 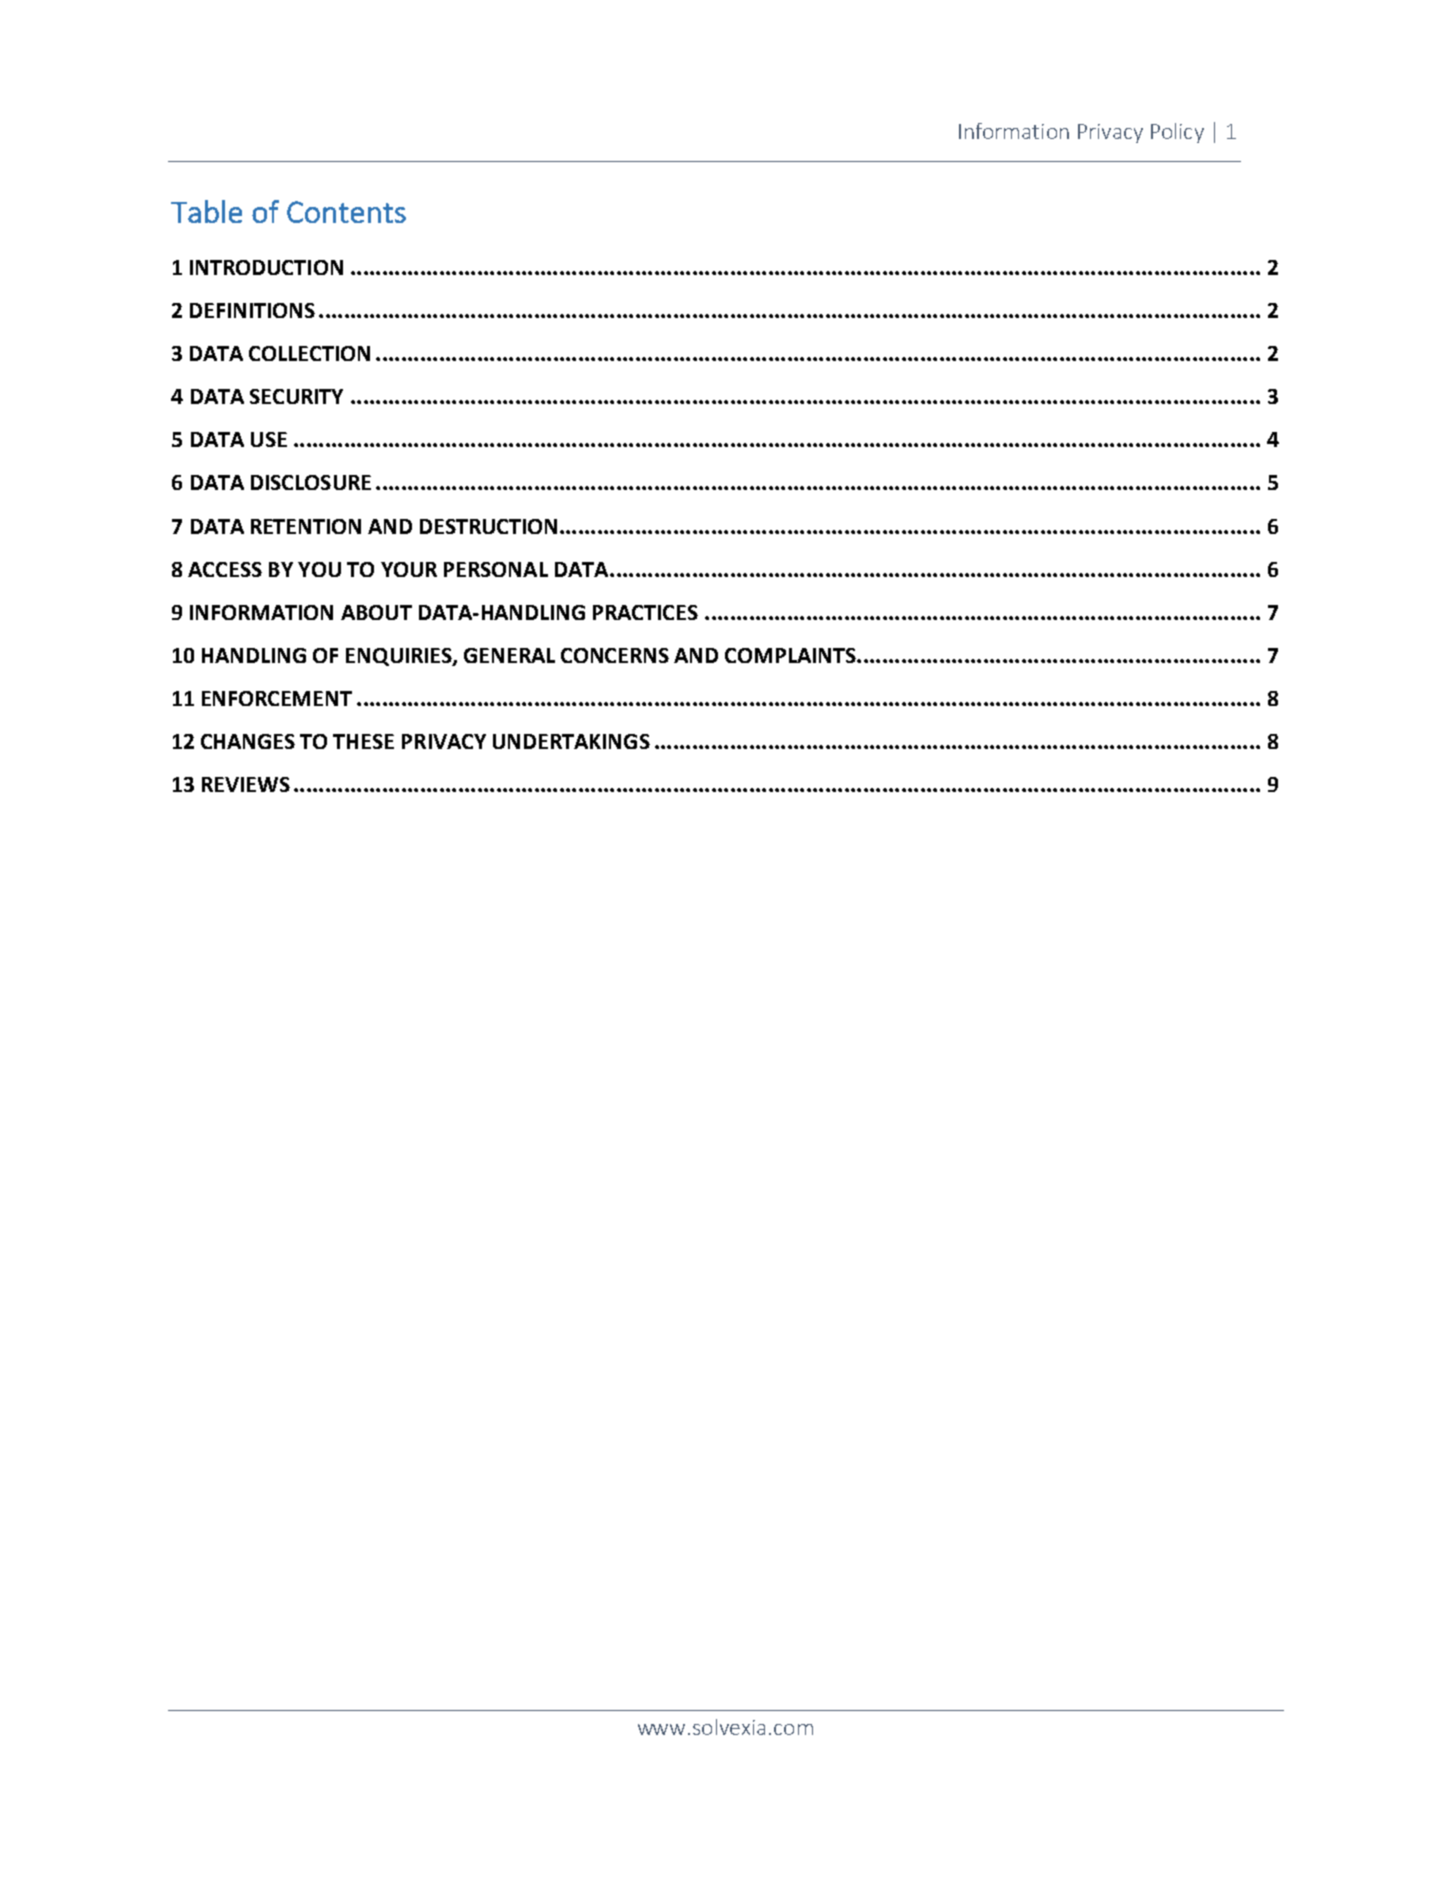 What do you see at coordinates (615, 655) in the document?
I see `CONCERNS` at bounding box center [615, 655].
